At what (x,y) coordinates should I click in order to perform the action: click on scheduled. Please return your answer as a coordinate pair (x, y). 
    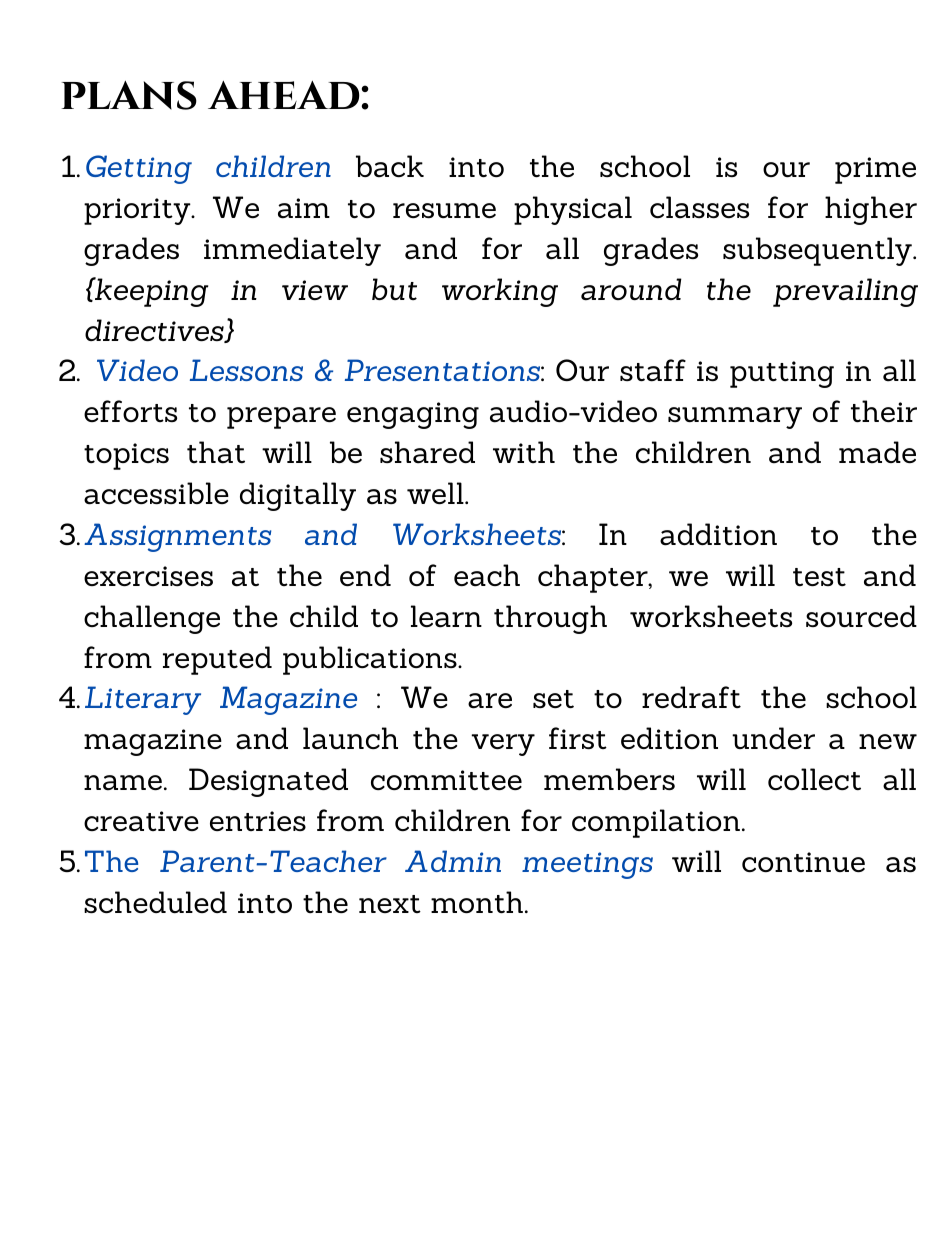
    Looking at the image, I should click on (155, 902).
